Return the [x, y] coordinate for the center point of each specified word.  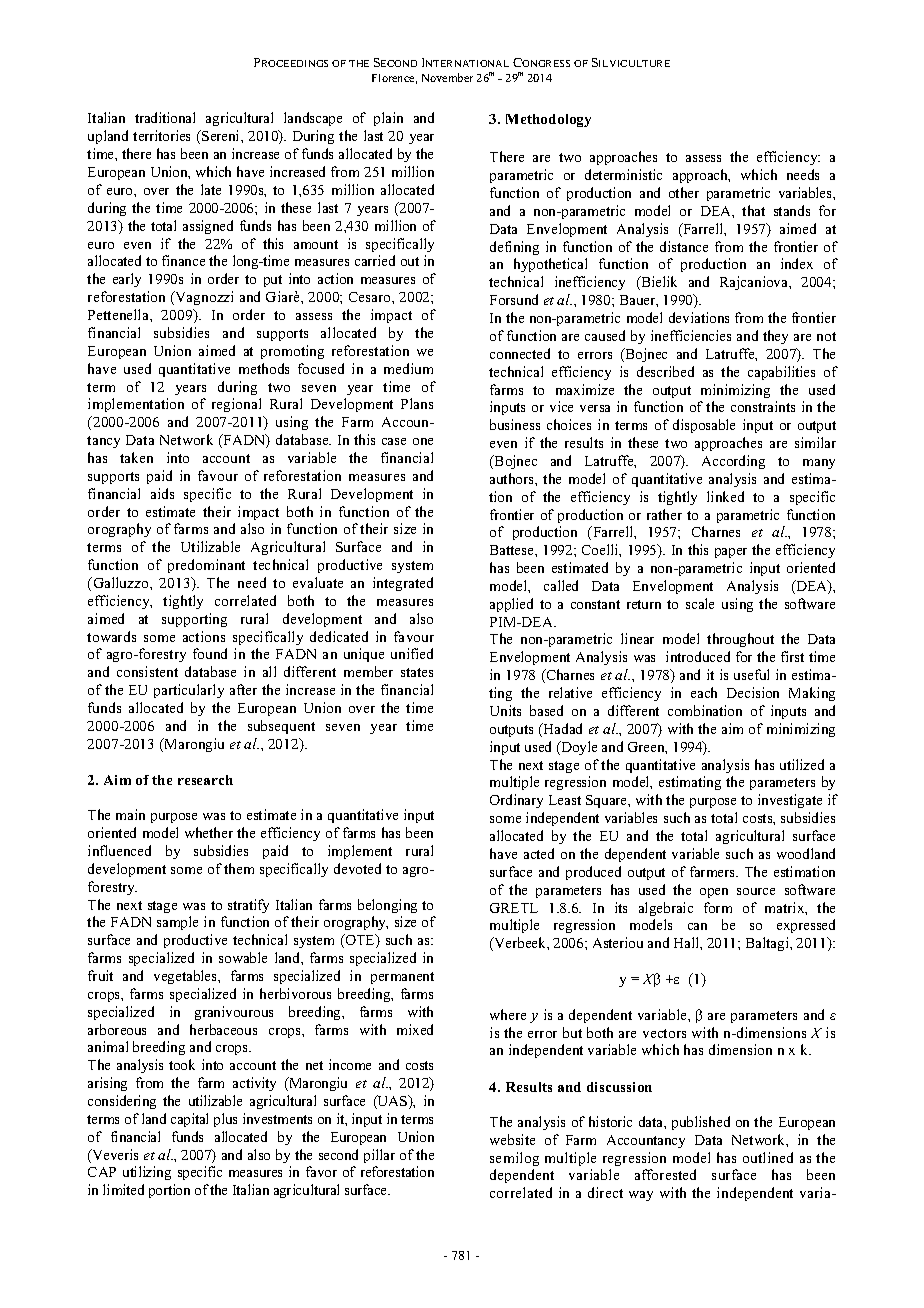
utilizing [147, 1173]
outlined [768, 1157]
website [512, 1139]
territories [161, 135]
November [447, 77]
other [684, 192]
